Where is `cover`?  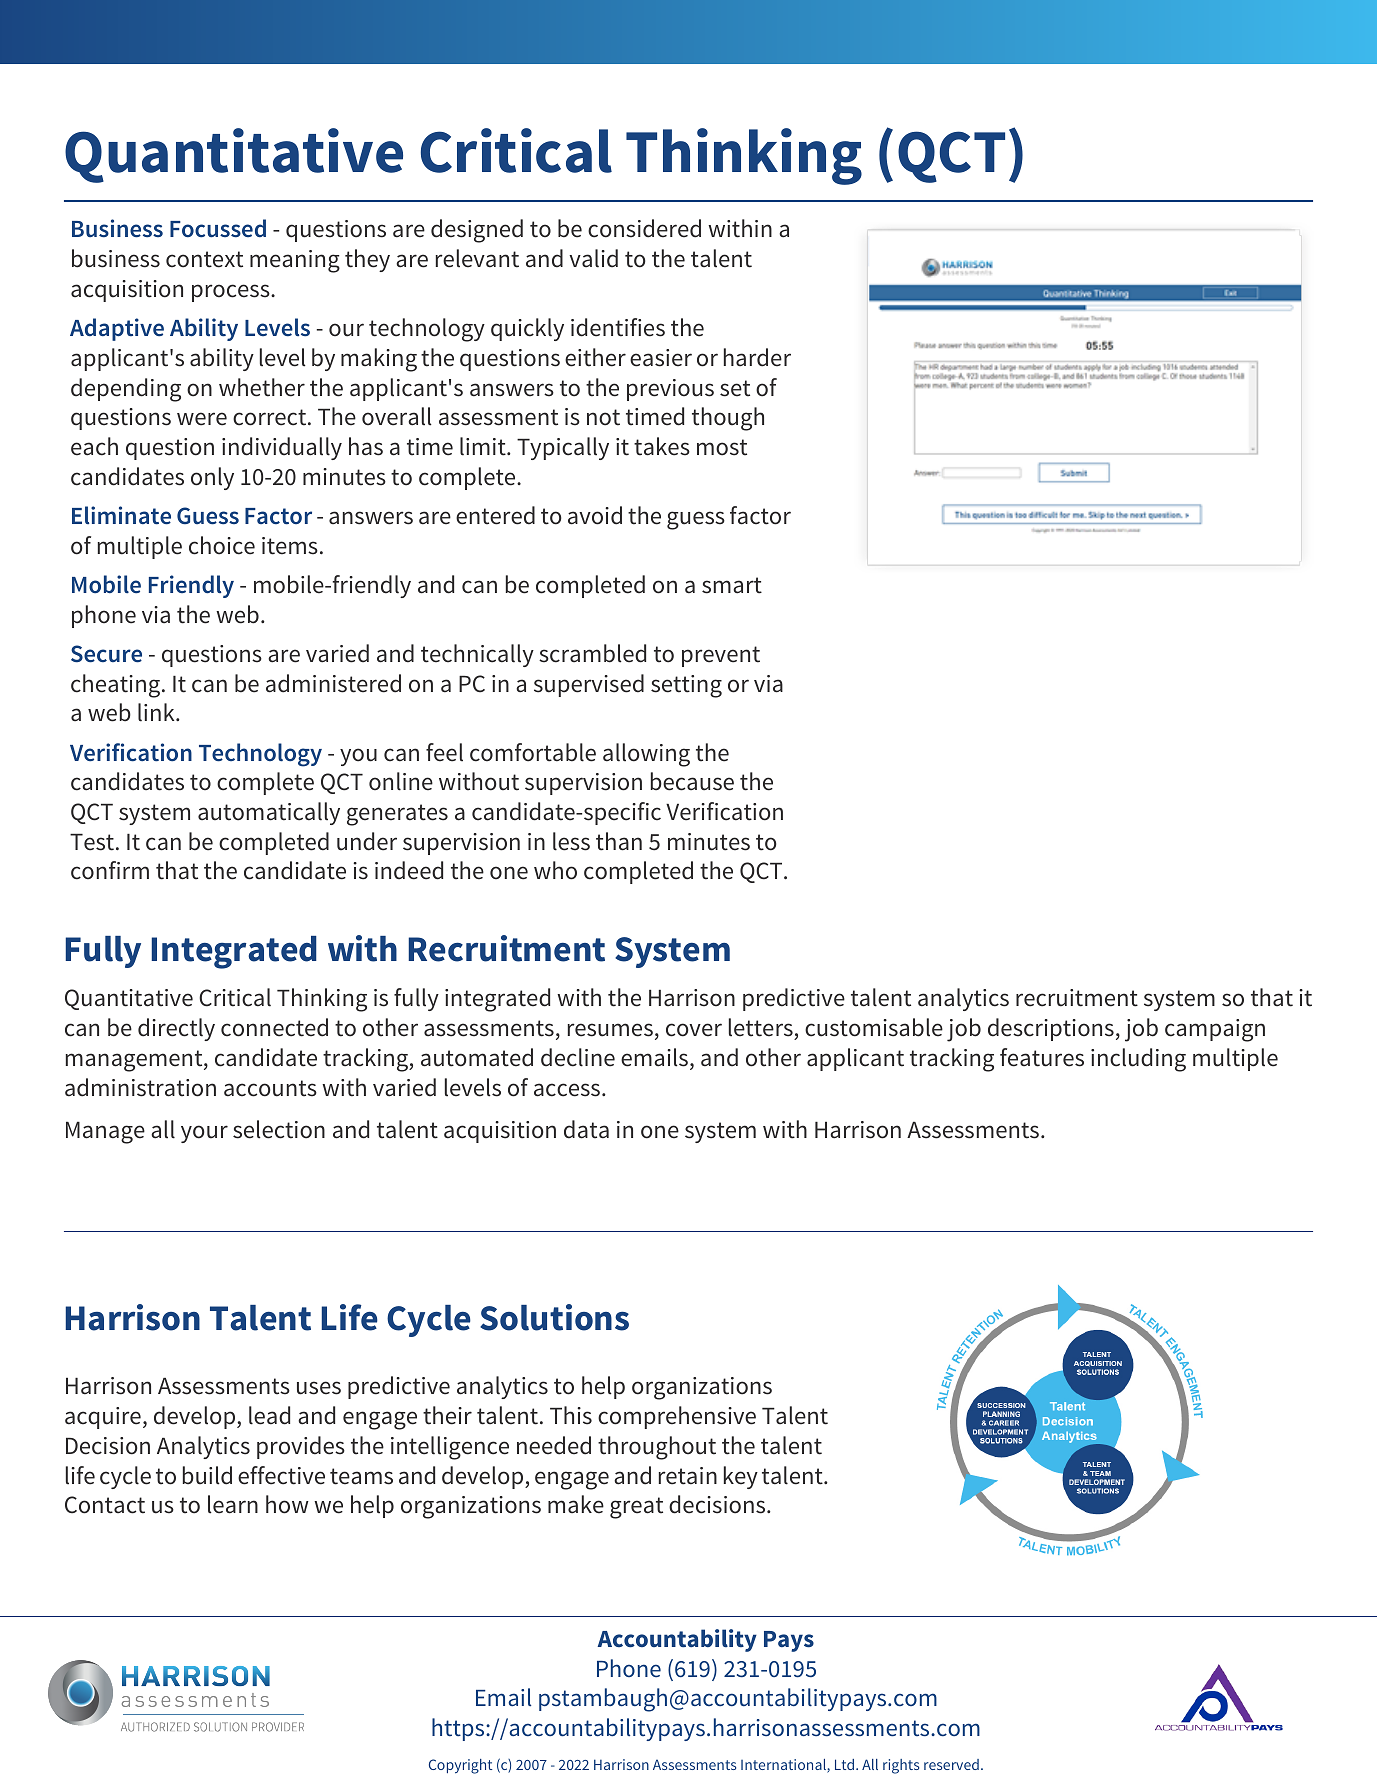
cover is located at coordinates (694, 1030).
